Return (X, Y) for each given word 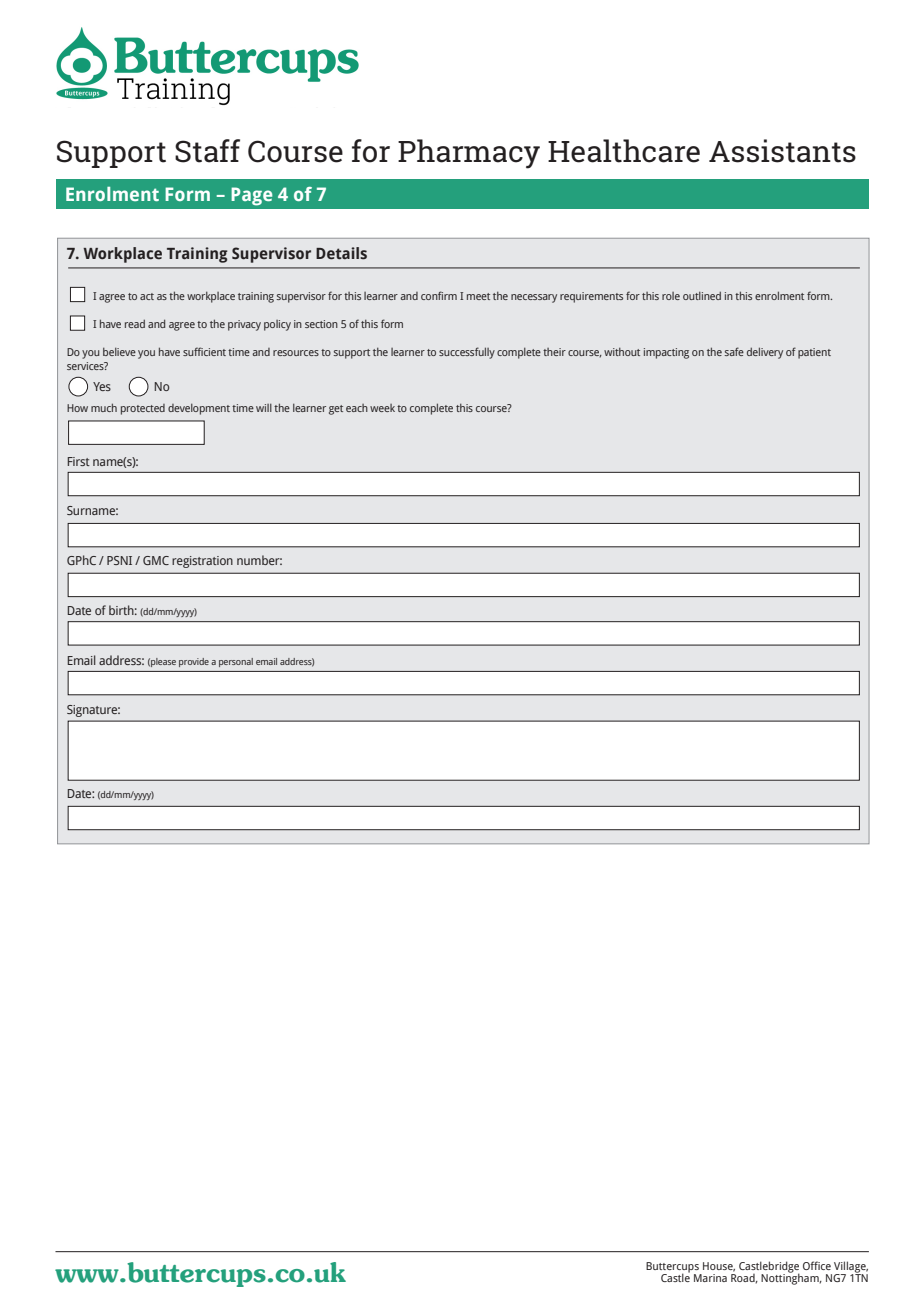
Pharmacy (469, 154)
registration (202, 562)
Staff (207, 151)
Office (817, 1265)
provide (194, 662)
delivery (765, 353)
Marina (710, 1278)
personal (236, 662)
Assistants (782, 151)
